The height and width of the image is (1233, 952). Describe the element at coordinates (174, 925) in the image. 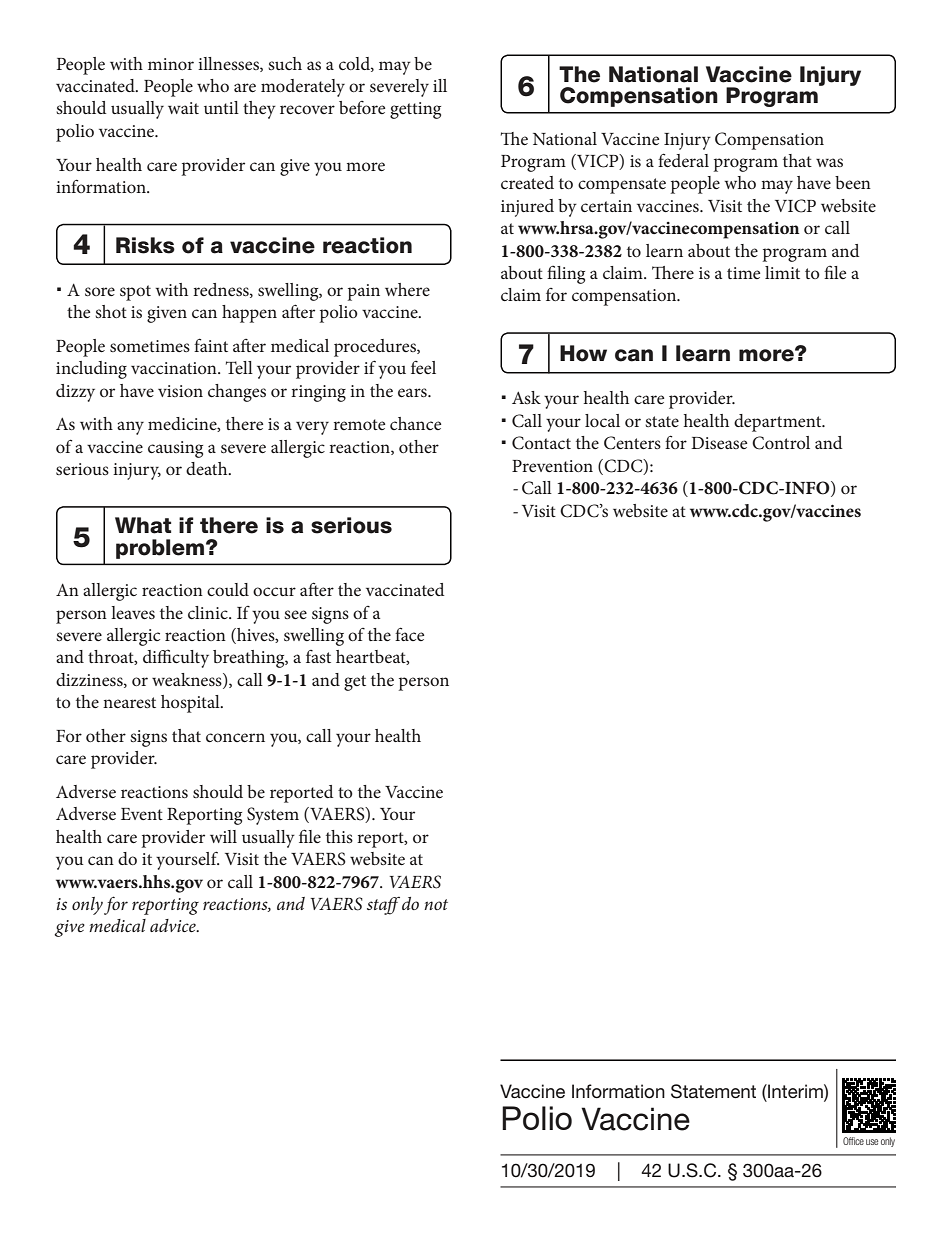

I see `advice` at that location.
